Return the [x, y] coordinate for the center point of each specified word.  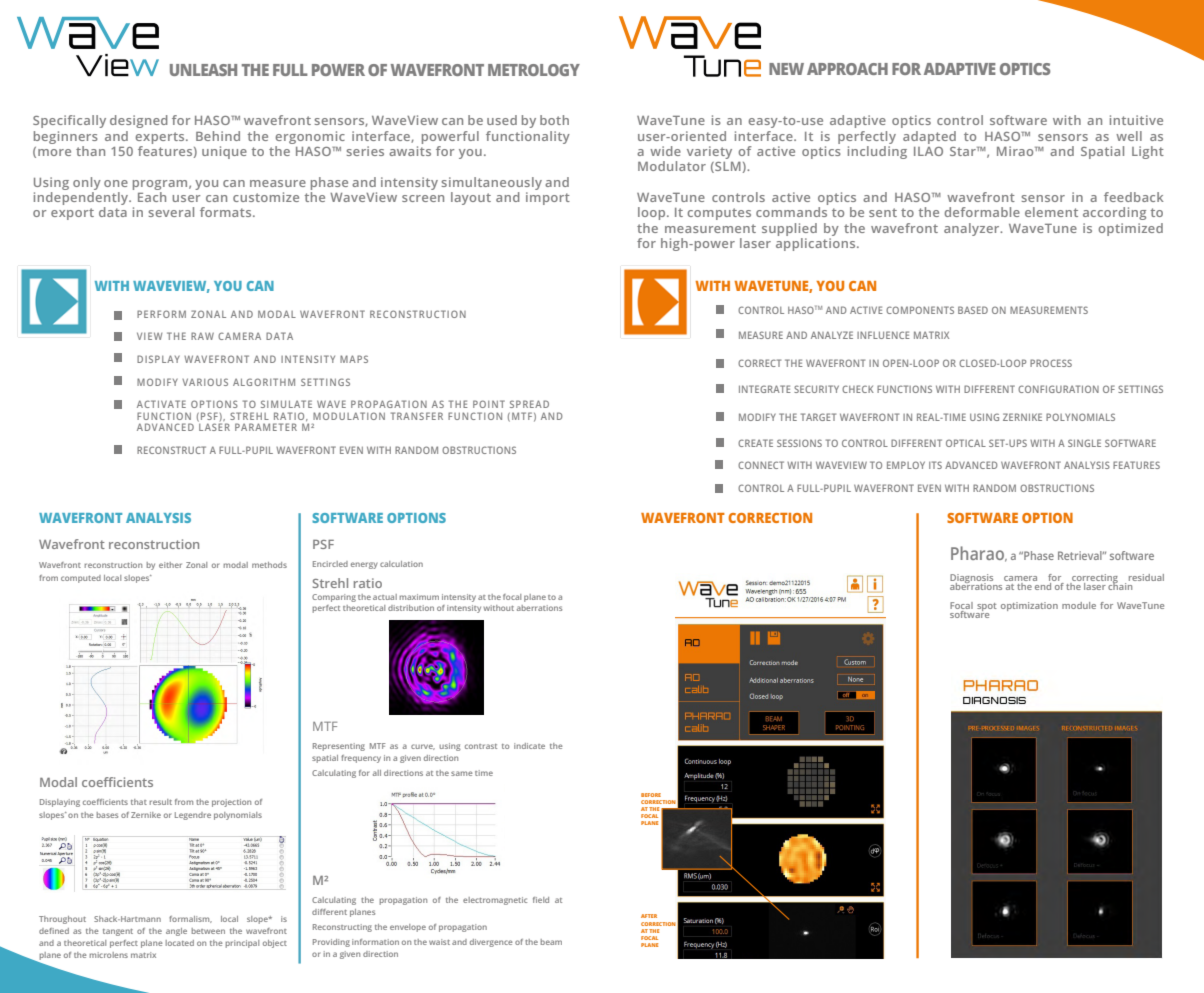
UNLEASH [203, 70]
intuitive [1136, 120]
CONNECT [761, 465]
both [554, 120]
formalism [190, 919]
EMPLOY [906, 465]
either [170, 565]
